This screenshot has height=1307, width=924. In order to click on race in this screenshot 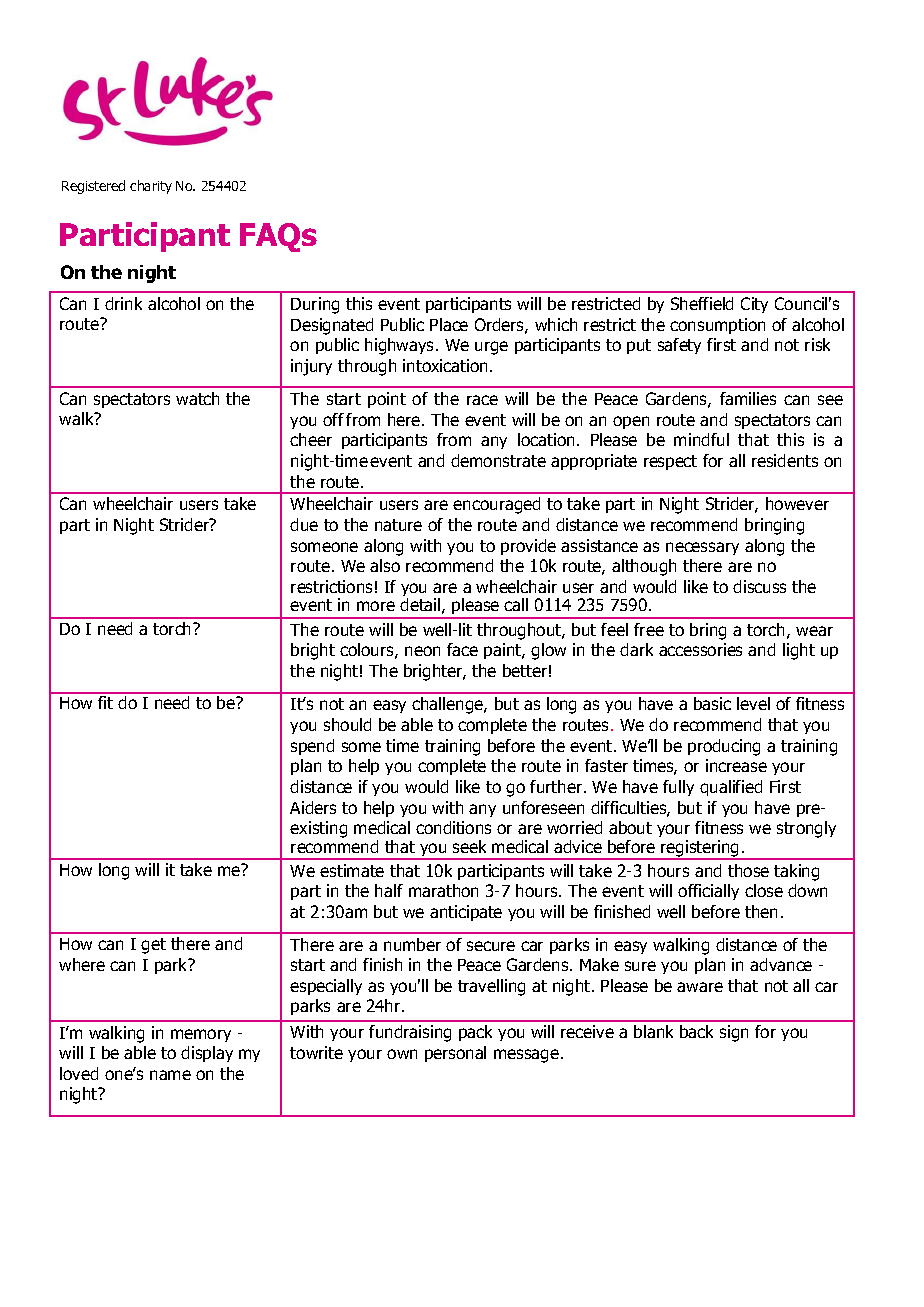, I will do `click(482, 400)`.
